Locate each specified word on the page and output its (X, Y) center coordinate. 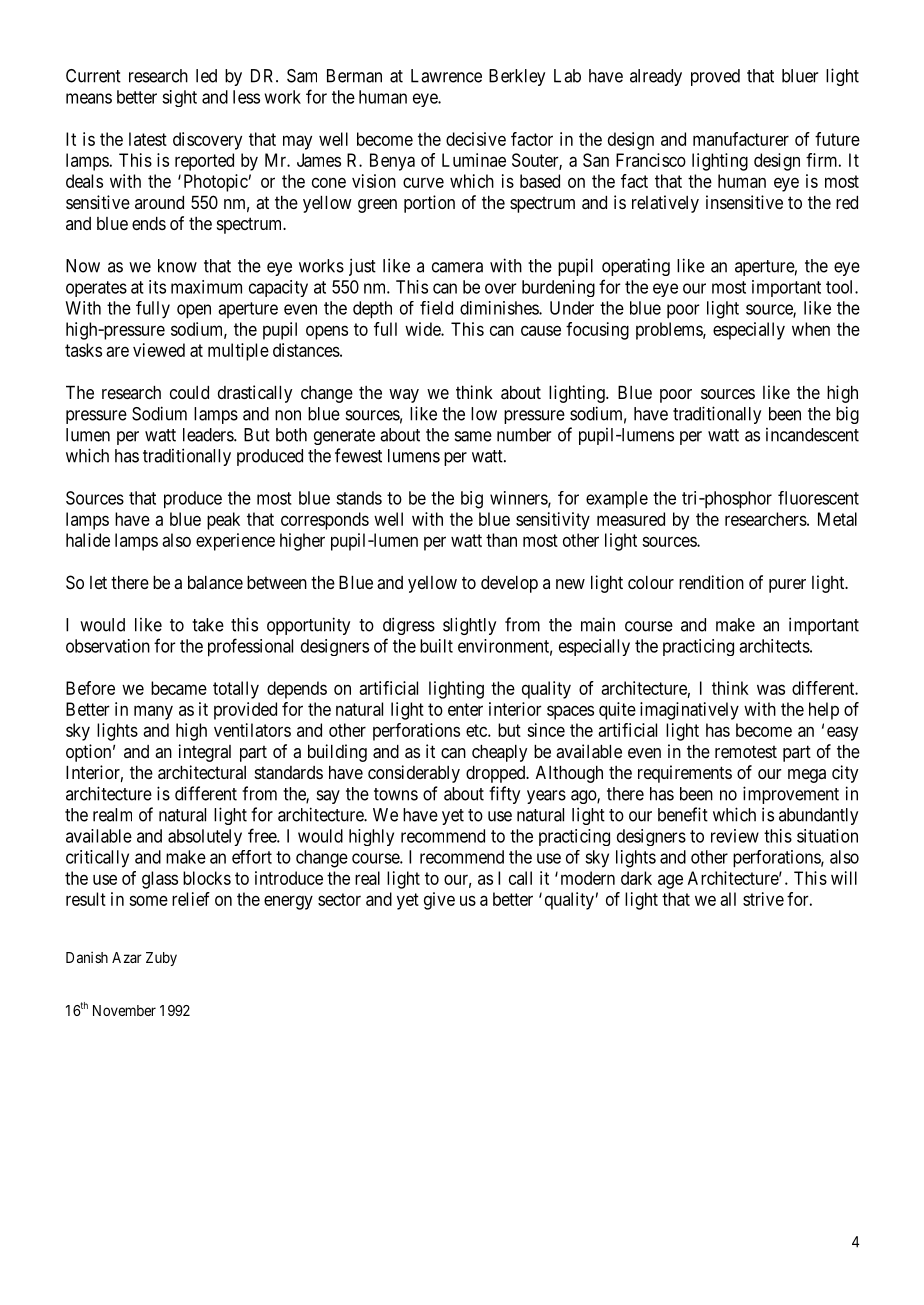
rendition (711, 582)
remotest (746, 751)
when (811, 329)
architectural (202, 772)
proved (715, 77)
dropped (497, 774)
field (436, 308)
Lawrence (446, 76)
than (501, 540)
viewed (159, 350)
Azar (127, 957)
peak (223, 521)
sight (179, 98)
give (439, 901)
